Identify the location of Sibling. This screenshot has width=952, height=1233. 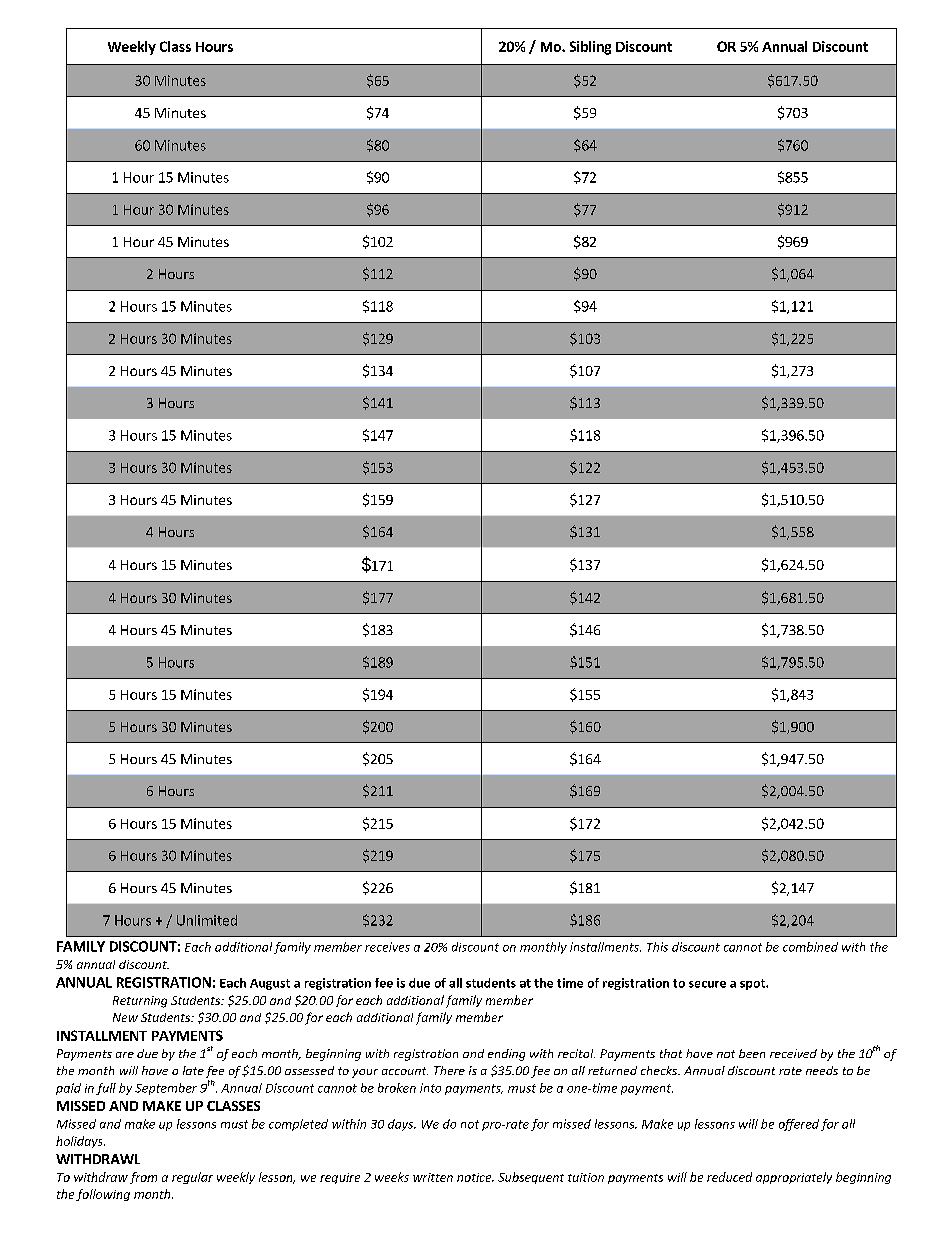
(590, 48).
